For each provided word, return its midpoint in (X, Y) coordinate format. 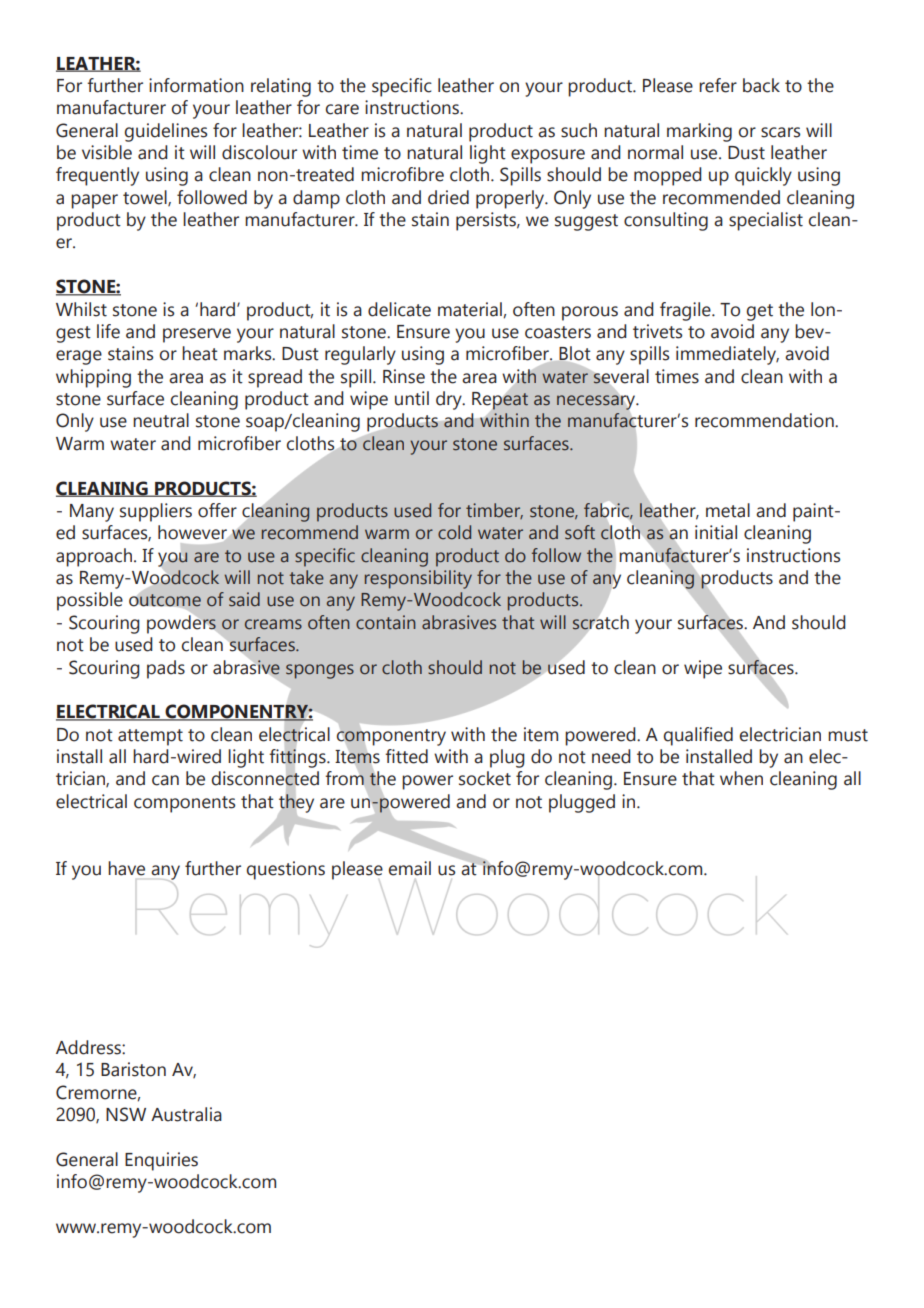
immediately (727, 355)
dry (450, 400)
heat (200, 353)
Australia (186, 1114)
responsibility (418, 579)
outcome (165, 600)
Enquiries (161, 1161)
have (126, 868)
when (741, 778)
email (410, 868)
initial (716, 532)
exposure (548, 156)
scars (780, 132)
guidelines (166, 132)
